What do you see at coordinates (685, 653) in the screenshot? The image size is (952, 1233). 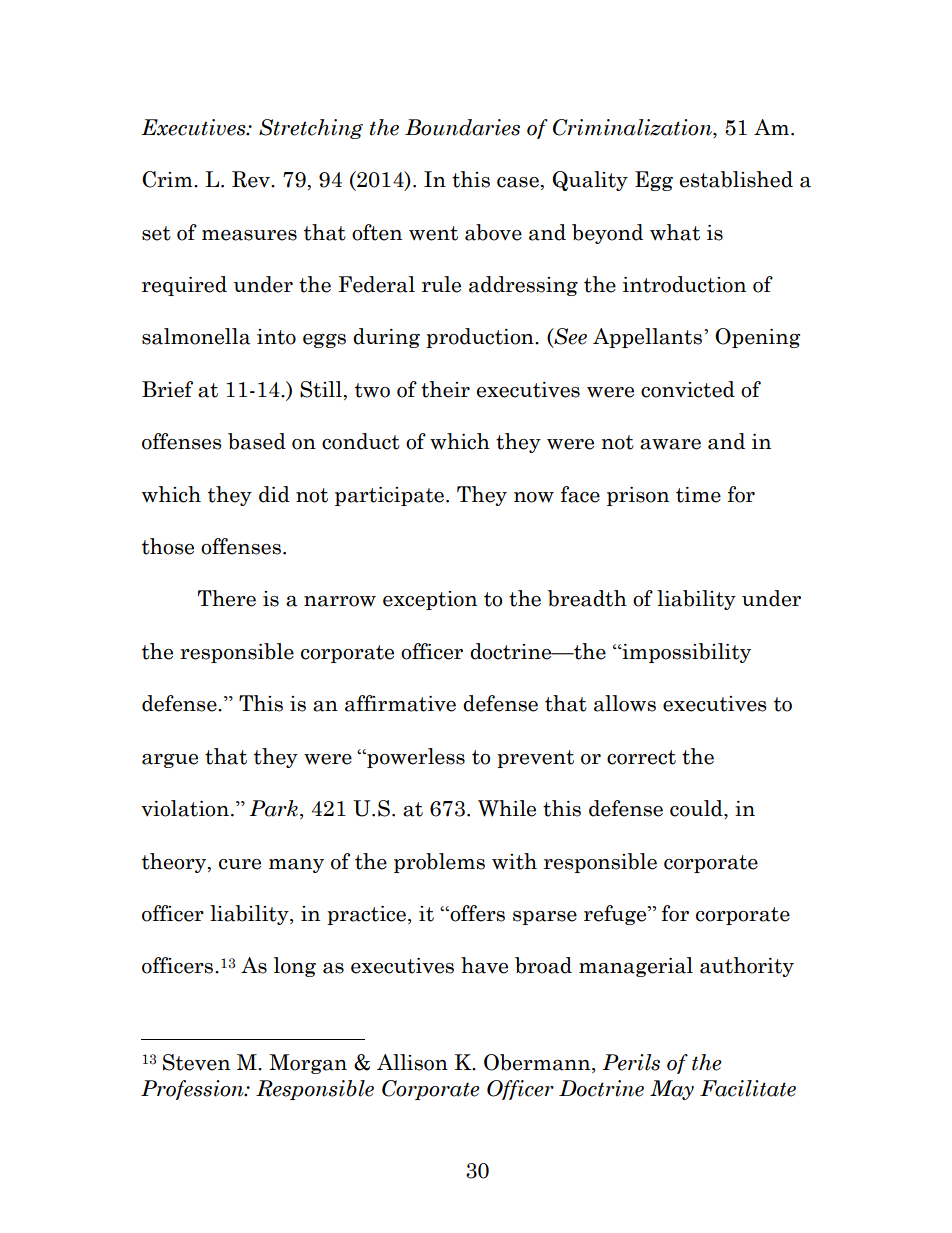 I see `impossibility` at bounding box center [685, 653].
